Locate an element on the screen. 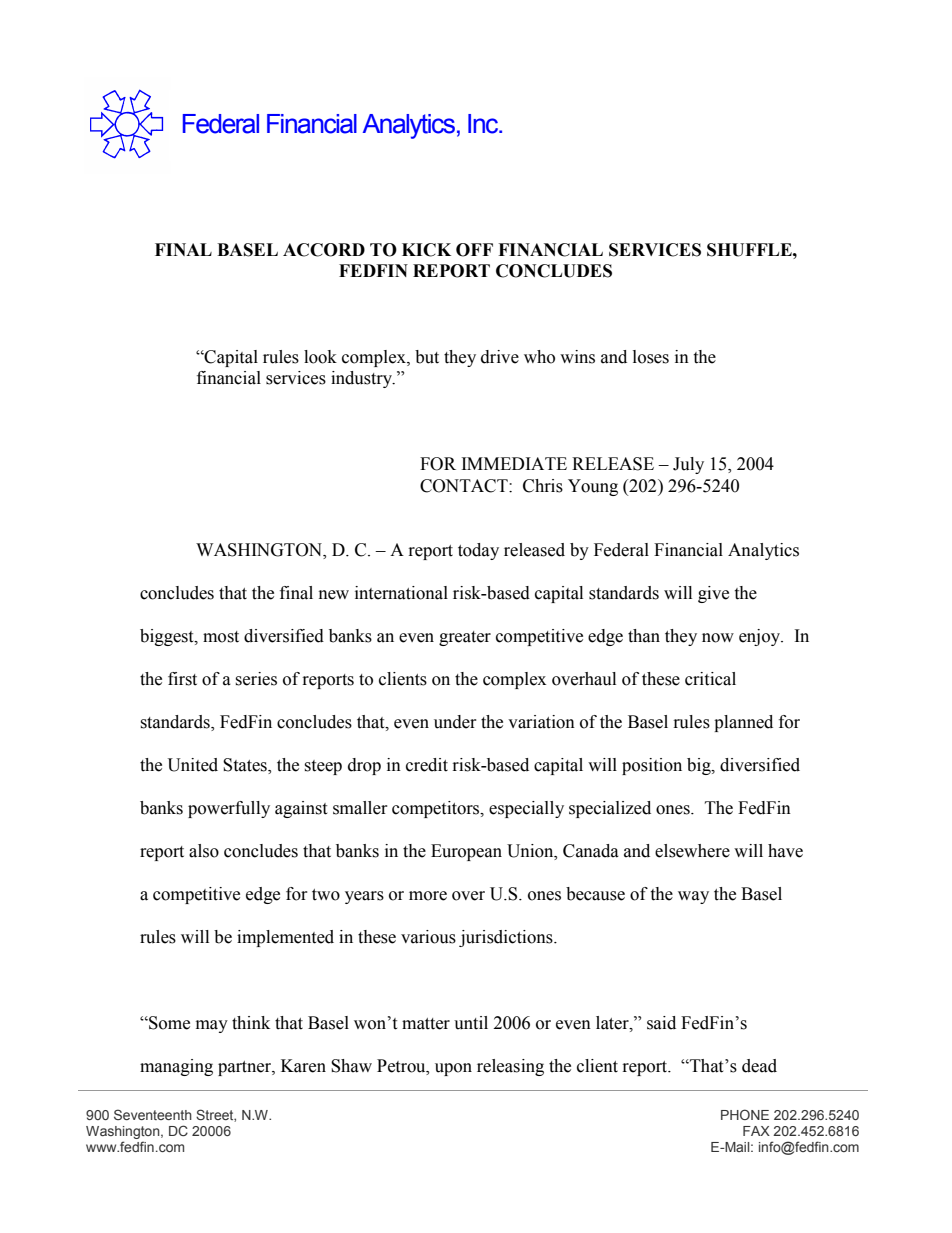 The height and width of the screenshot is (1233, 952). PHONE is located at coordinates (745, 1114).
